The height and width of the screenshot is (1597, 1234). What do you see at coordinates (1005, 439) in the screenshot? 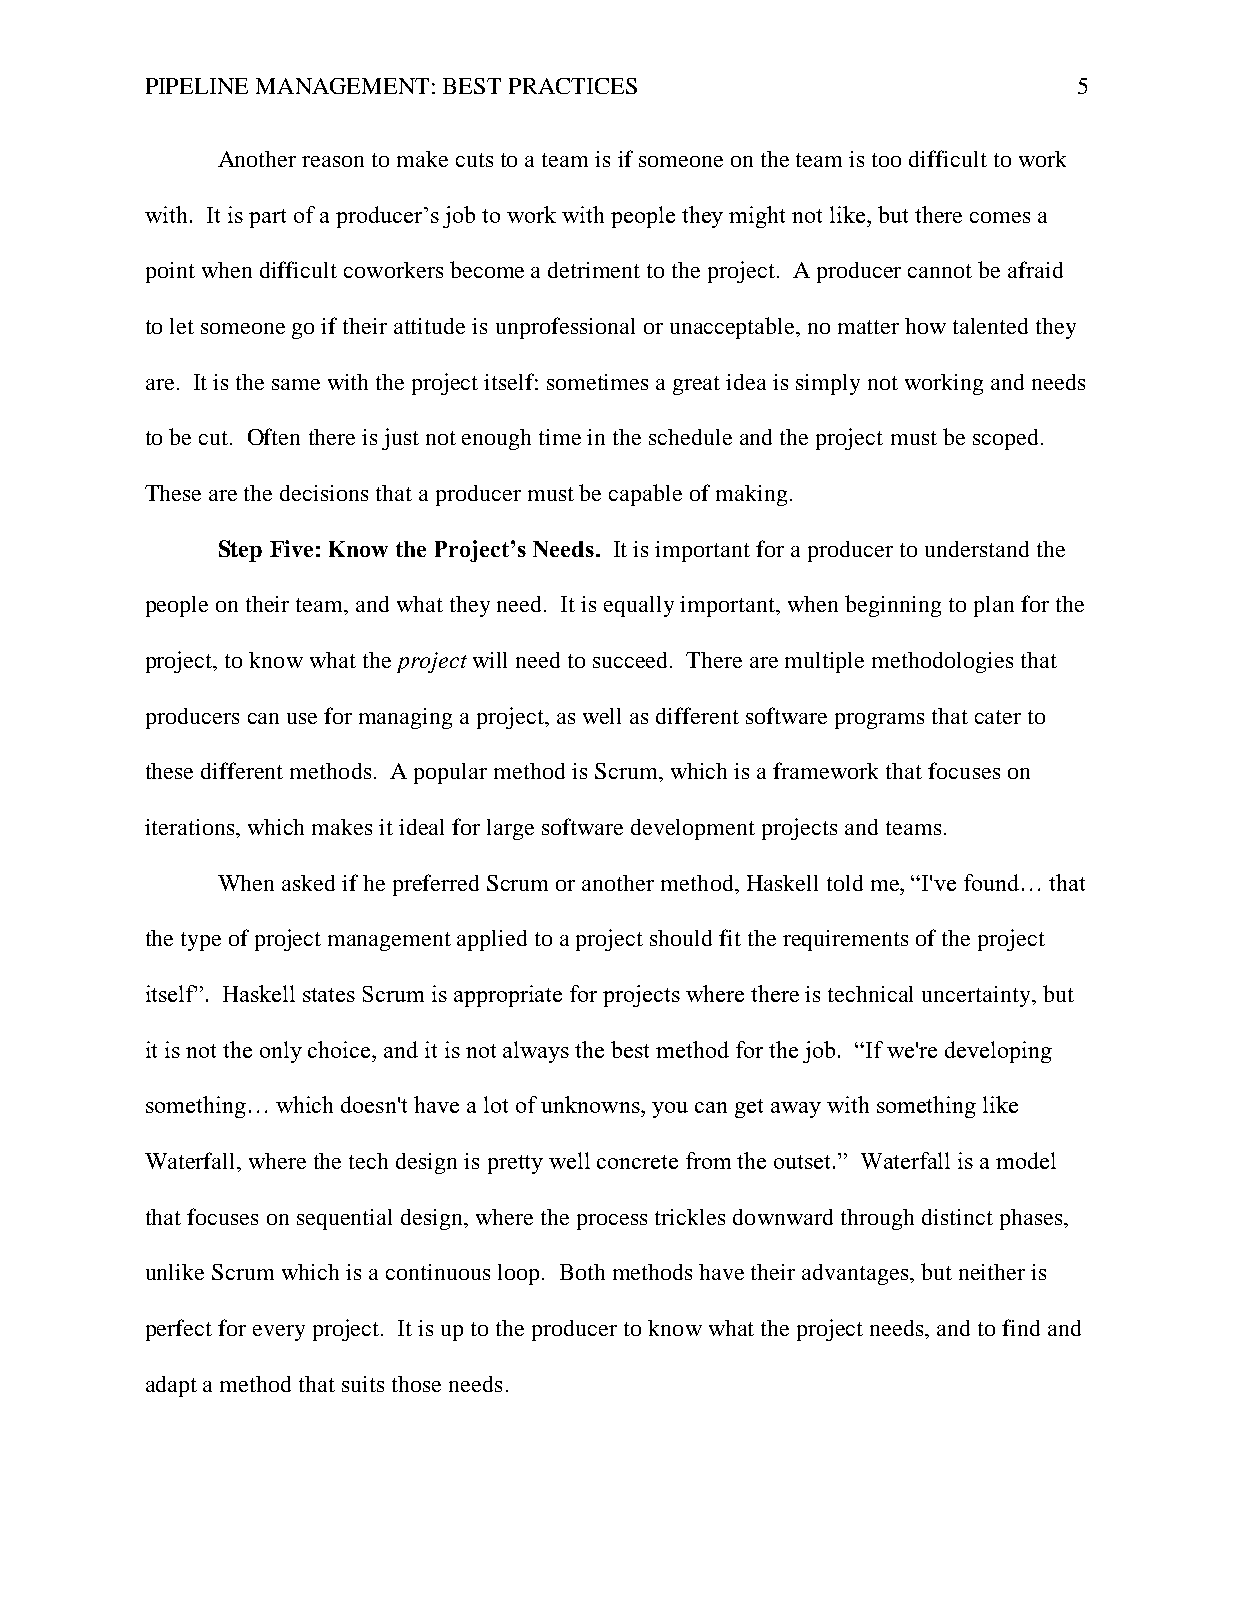
I see `scoped` at bounding box center [1005, 439].
